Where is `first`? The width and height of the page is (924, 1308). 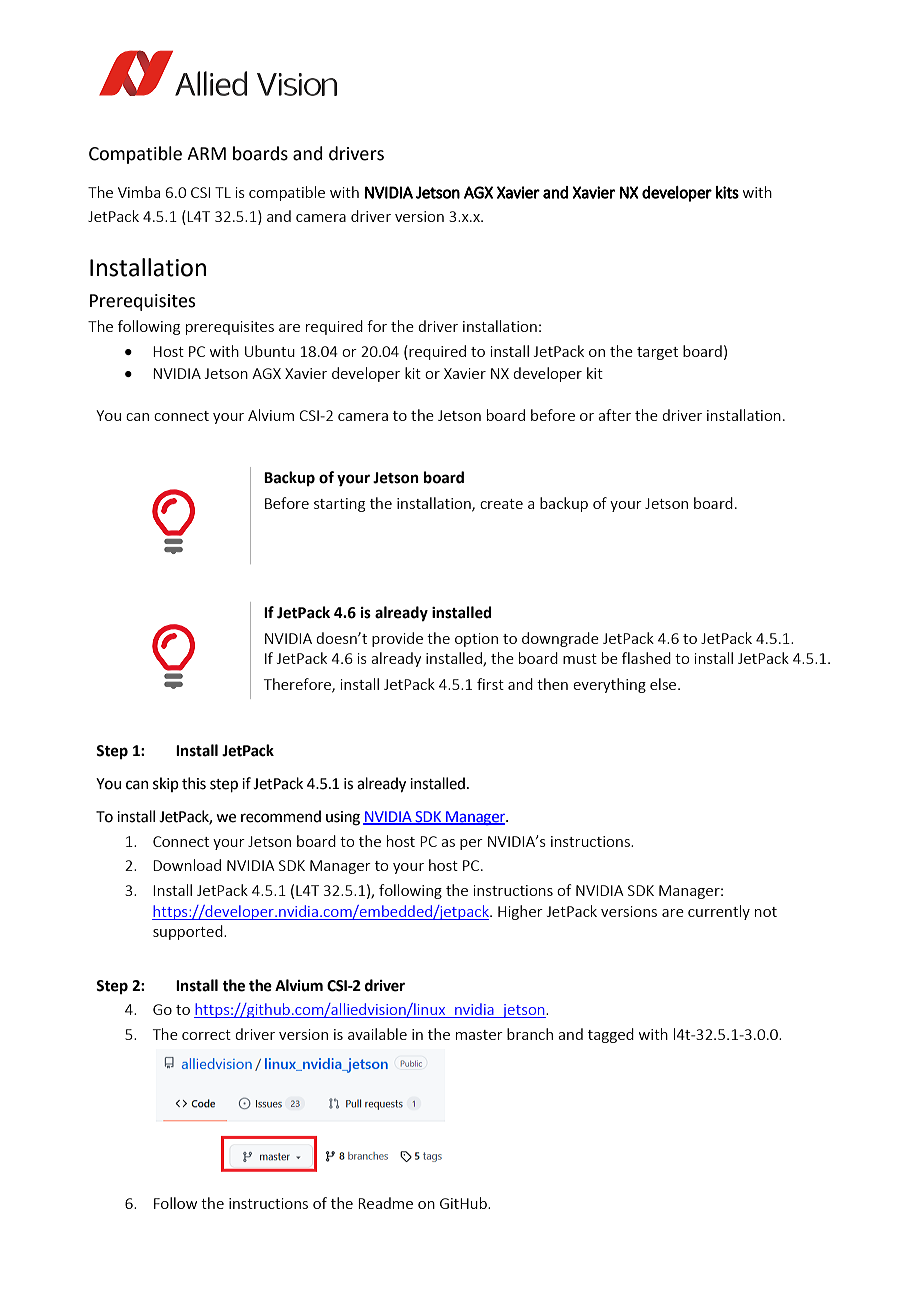
first is located at coordinates (490, 684).
